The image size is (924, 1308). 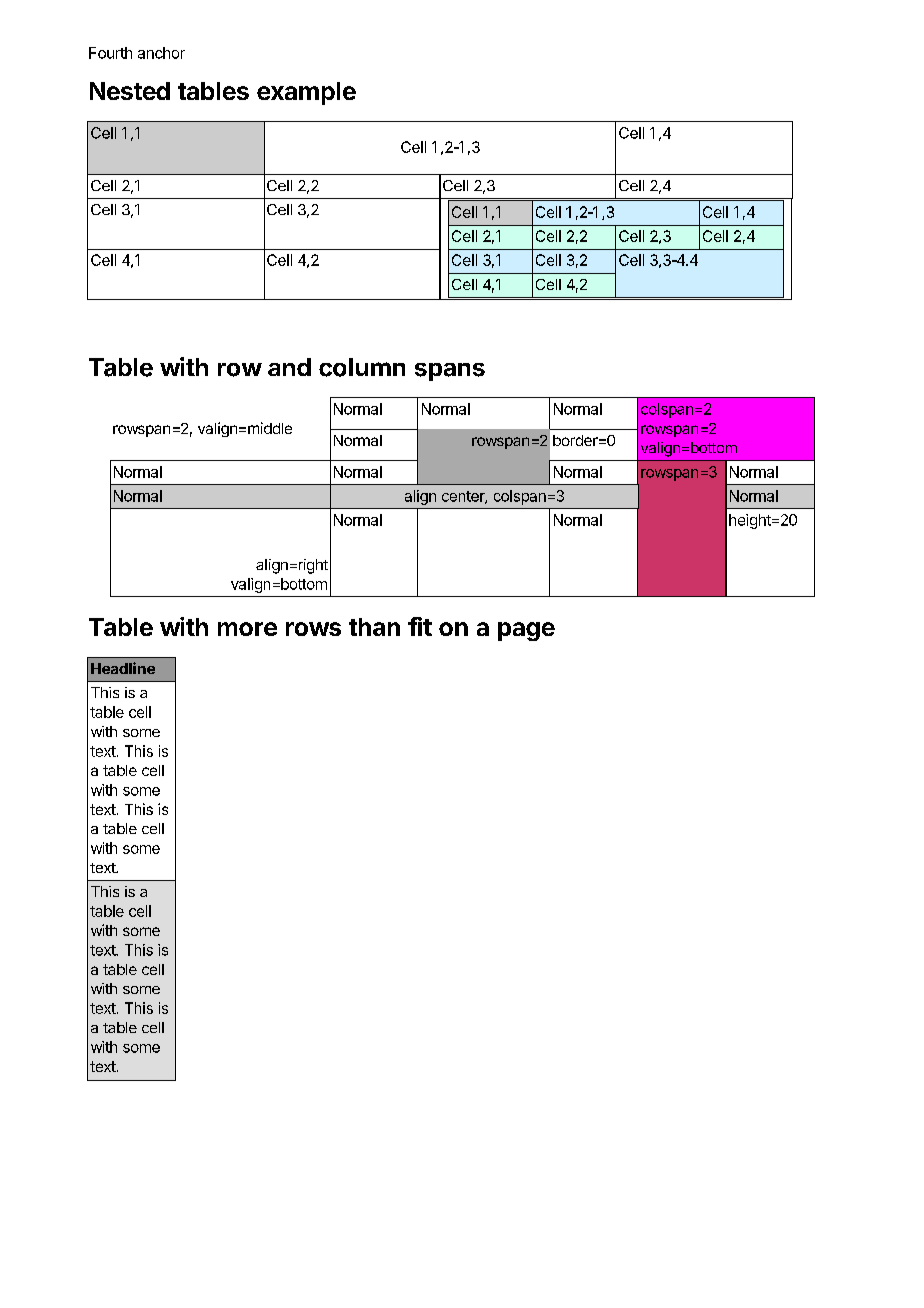 I want to click on page, so click(x=526, y=631).
